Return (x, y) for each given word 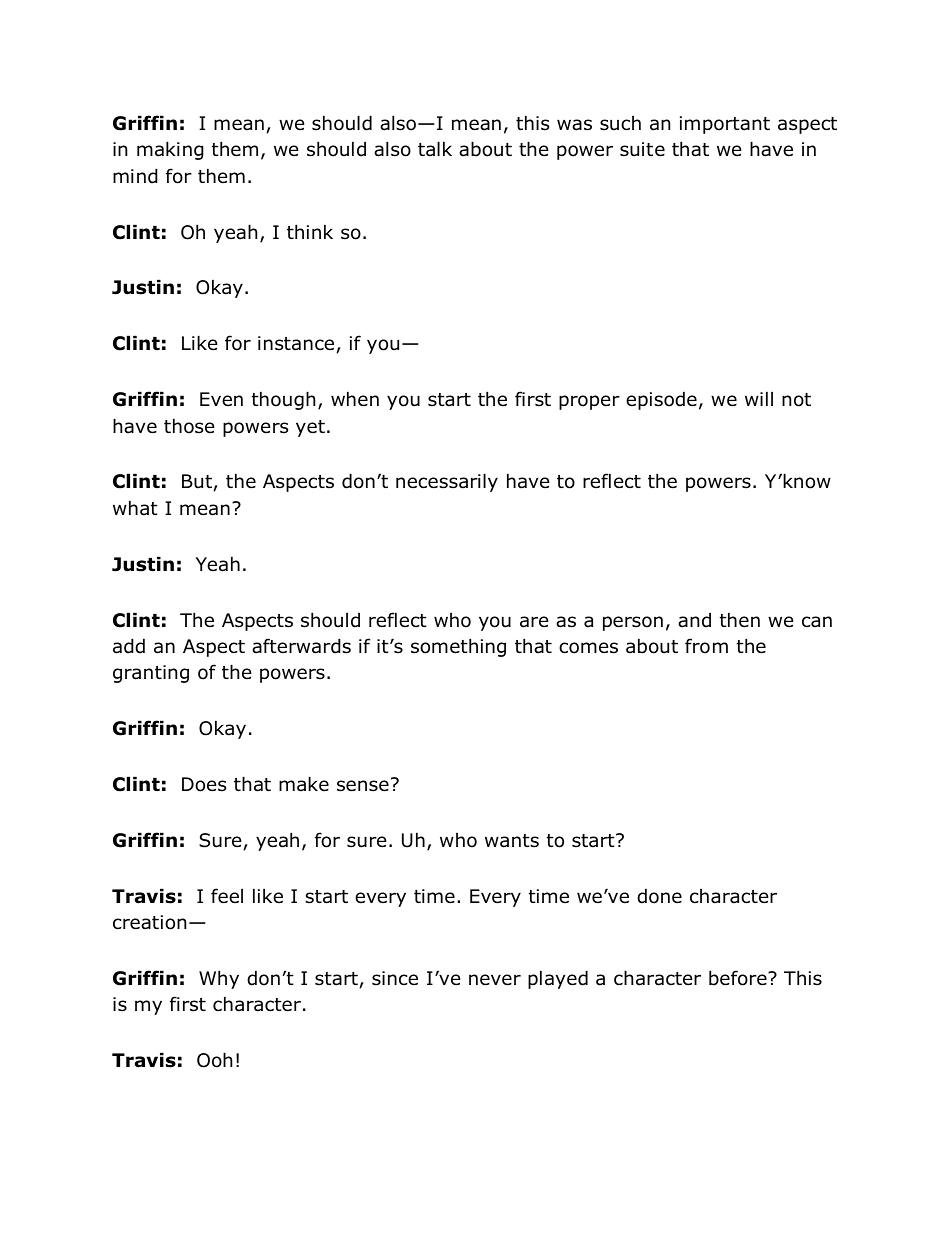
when (355, 399)
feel (227, 896)
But (197, 481)
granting (151, 674)
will (759, 398)
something (458, 647)
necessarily (447, 482)
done (659, 896)
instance (296, 343)
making (170, 150)
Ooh (214, 1060)
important (725, 125)
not (796, 400)
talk (435, 149)
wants (512, 841)
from (706, 646)
